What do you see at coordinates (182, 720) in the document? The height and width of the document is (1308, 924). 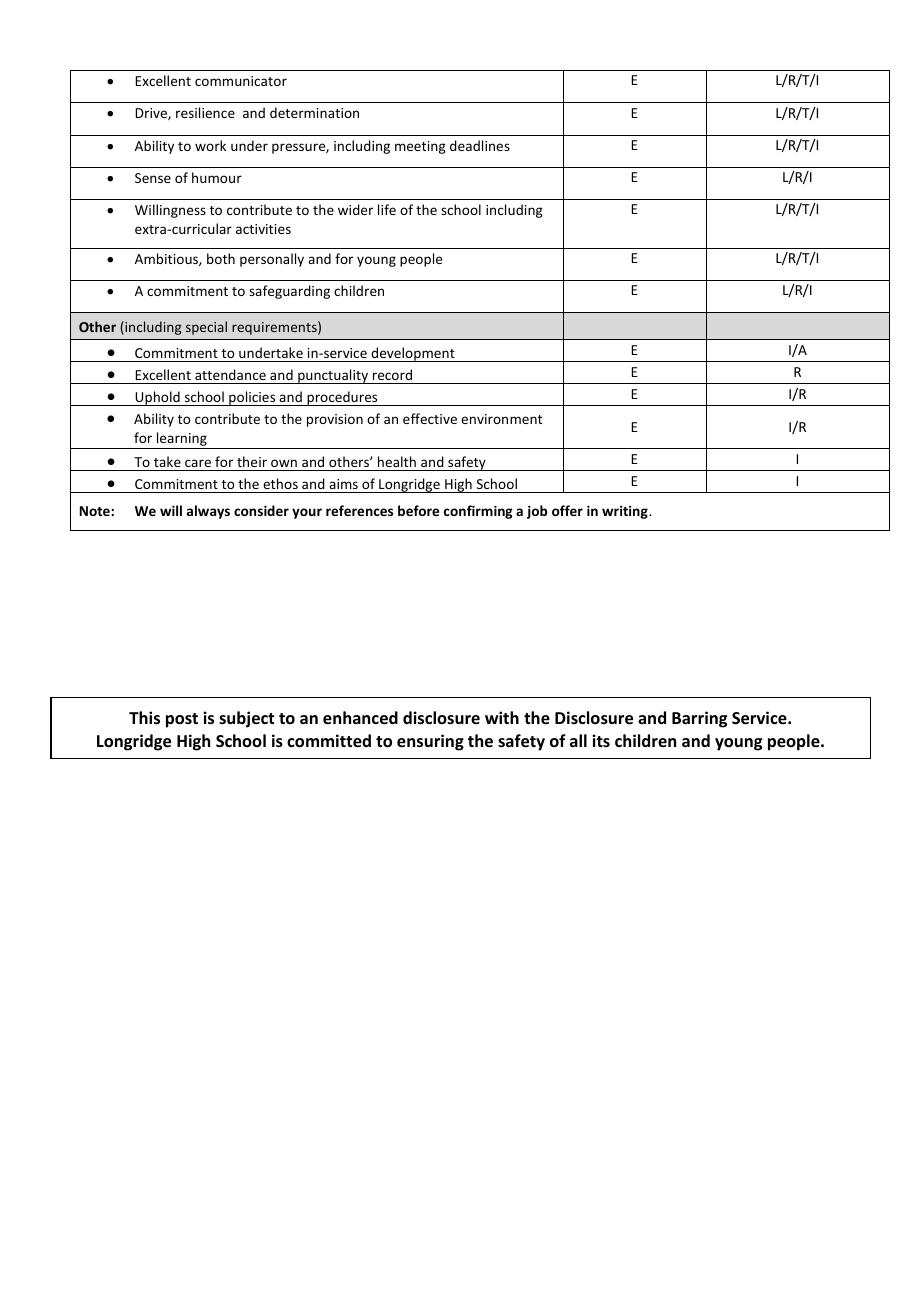 I see `post` at bounding box center [182, 720].
